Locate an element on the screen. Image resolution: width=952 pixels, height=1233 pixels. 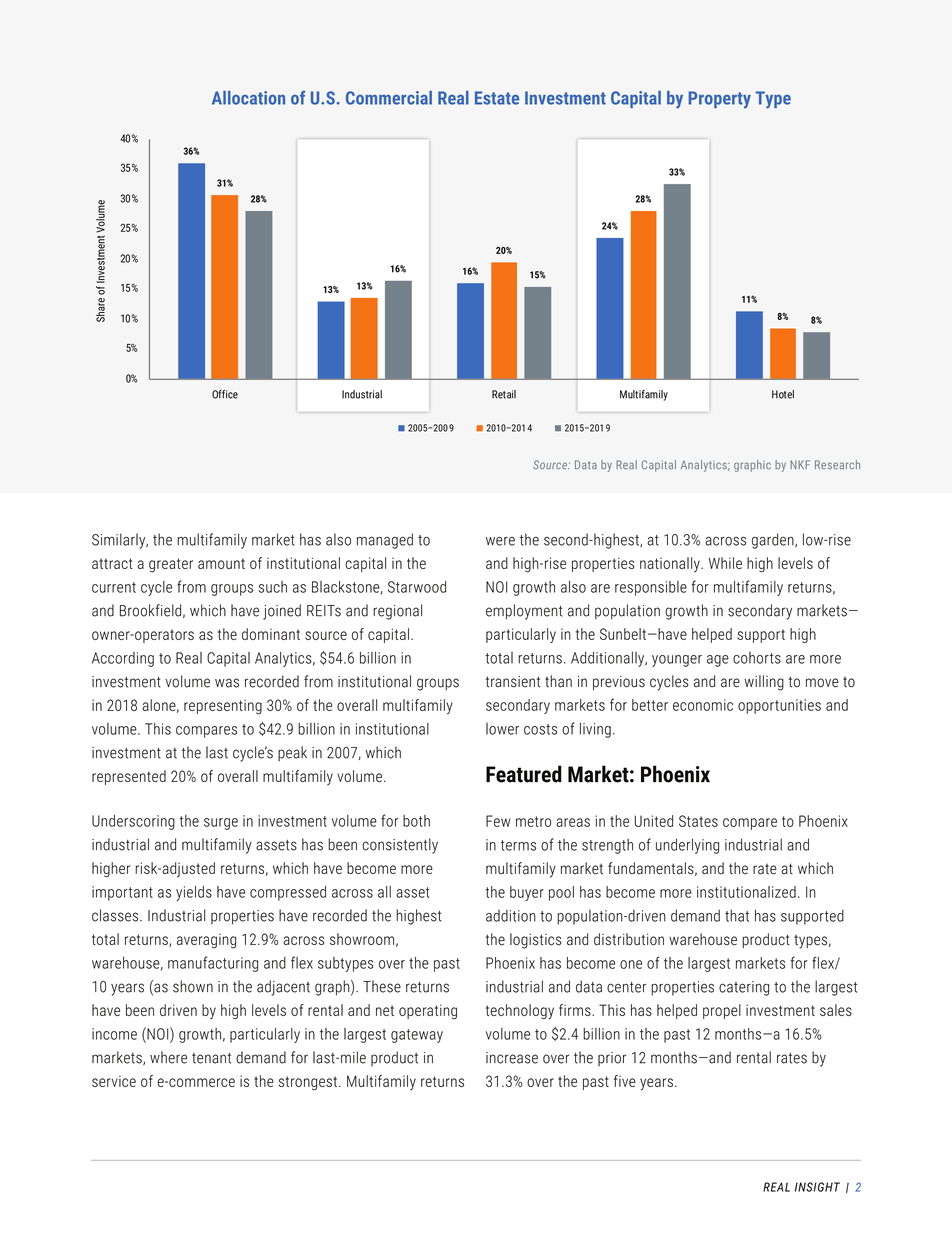
cohorts is located at coordinates (757, 658).
